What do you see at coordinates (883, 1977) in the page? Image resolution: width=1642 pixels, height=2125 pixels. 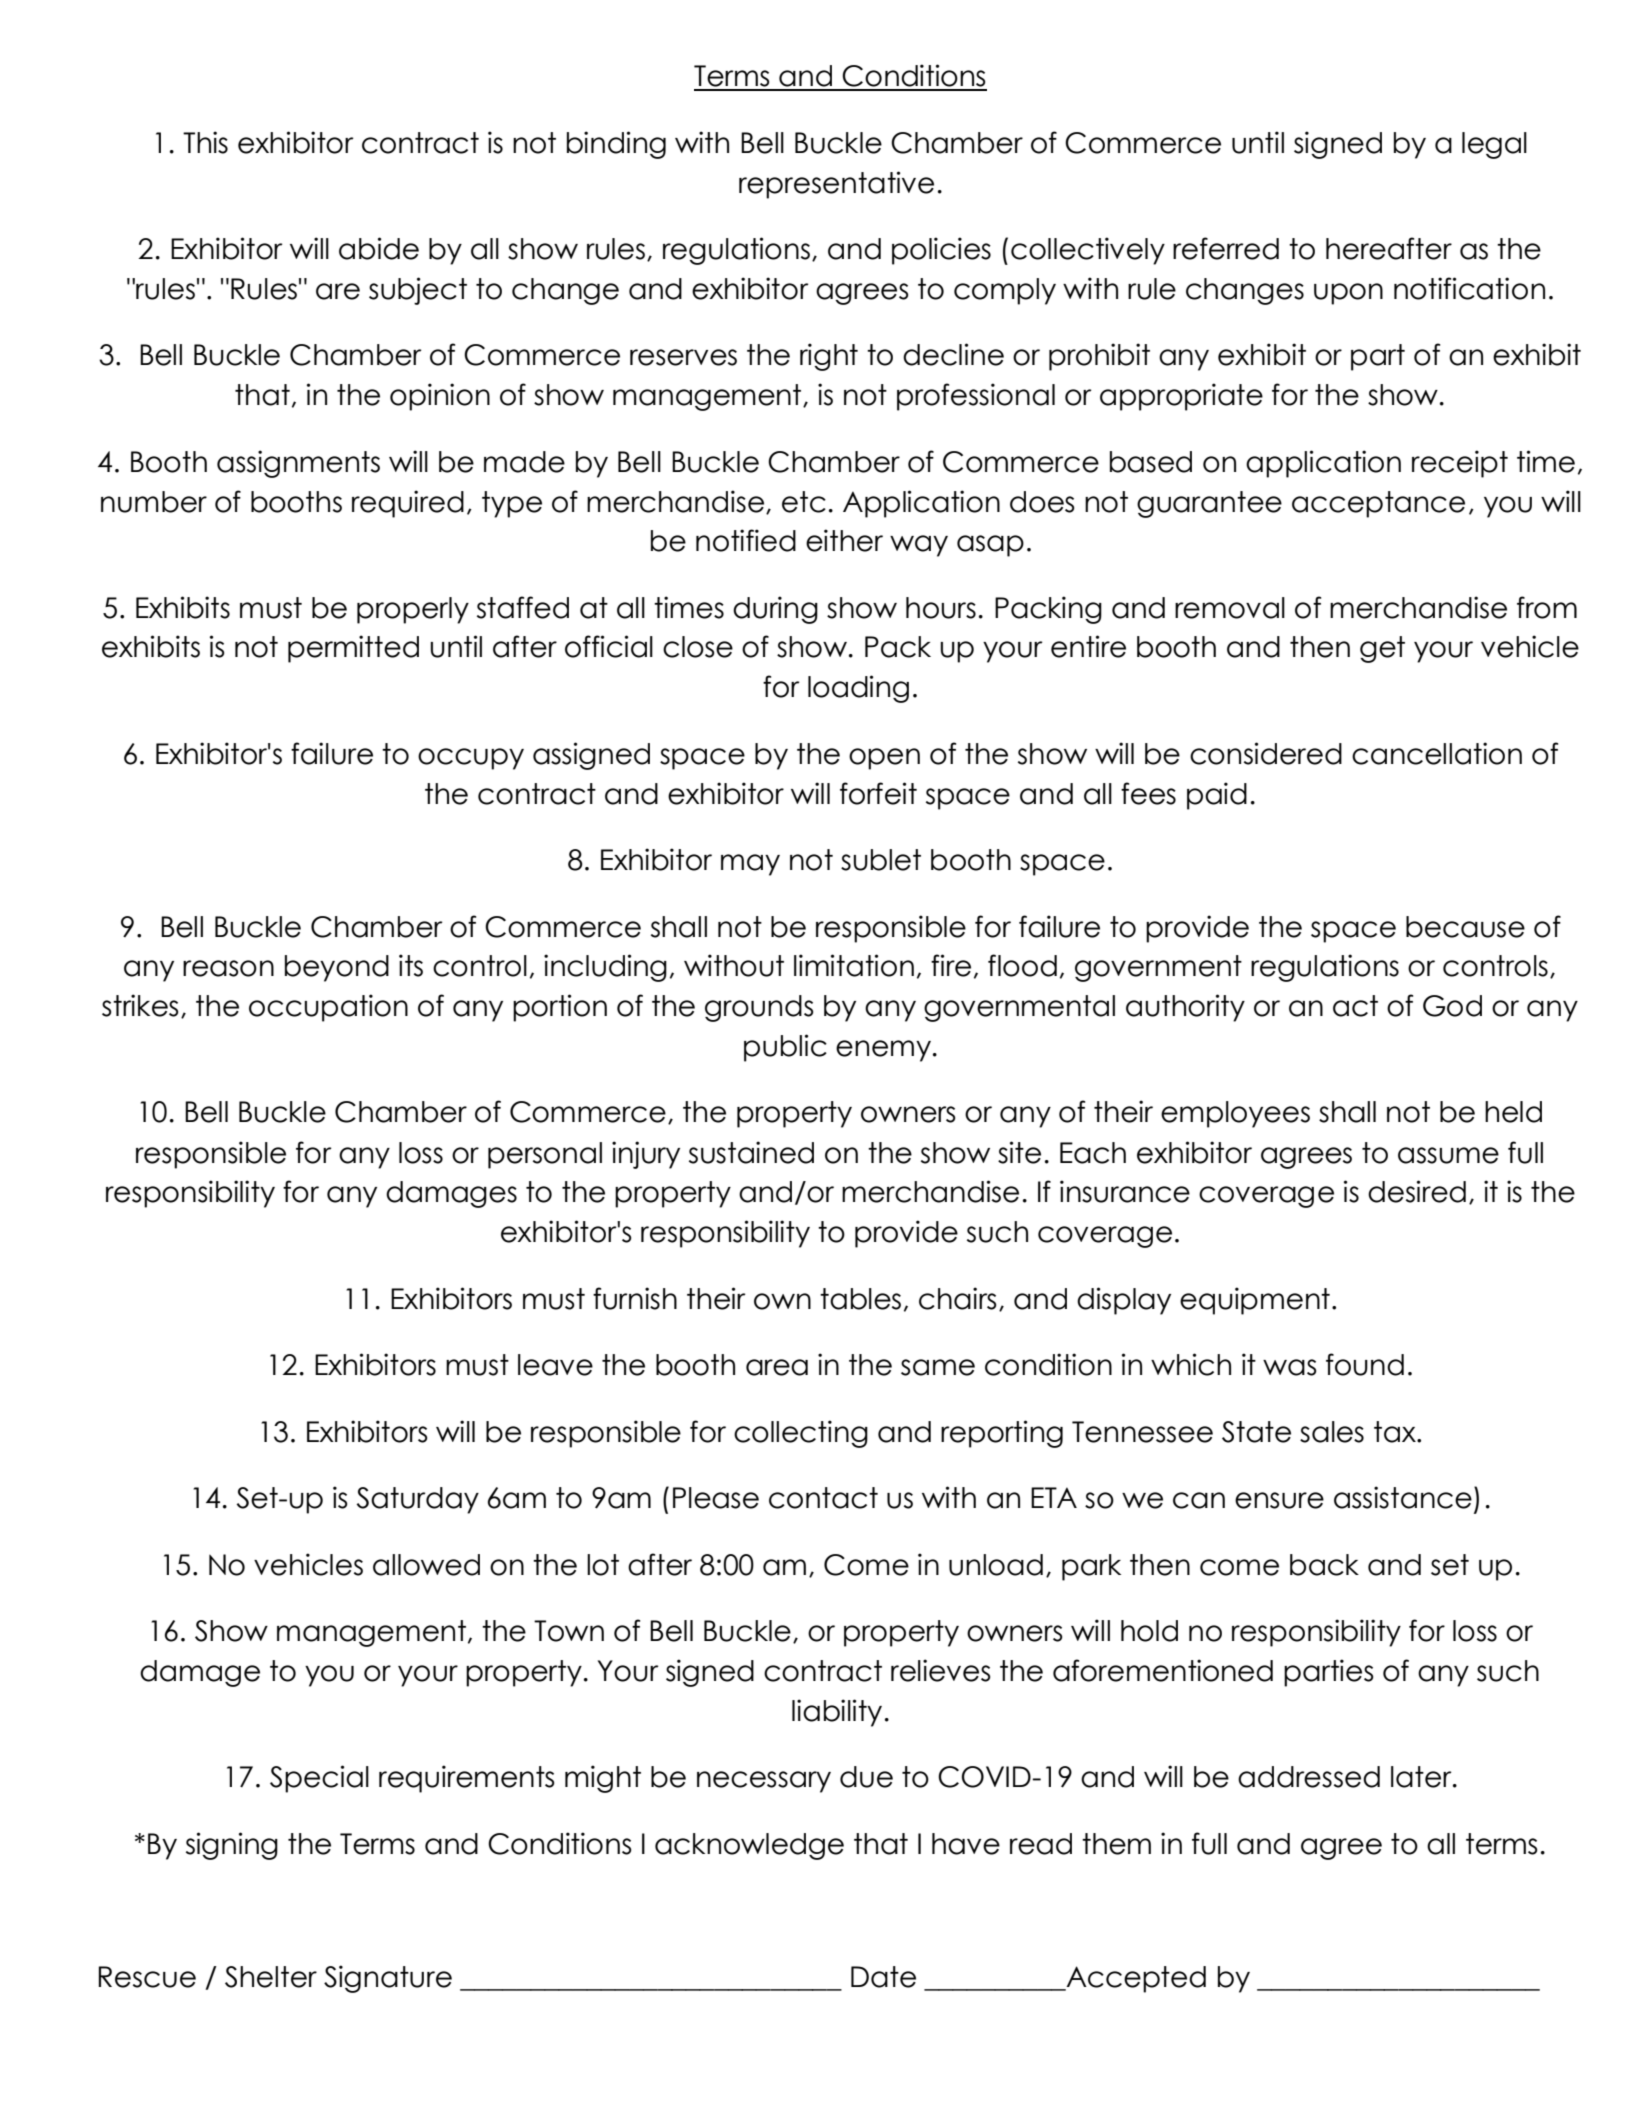 I see `Date` at bounding box center [883, 1977].
